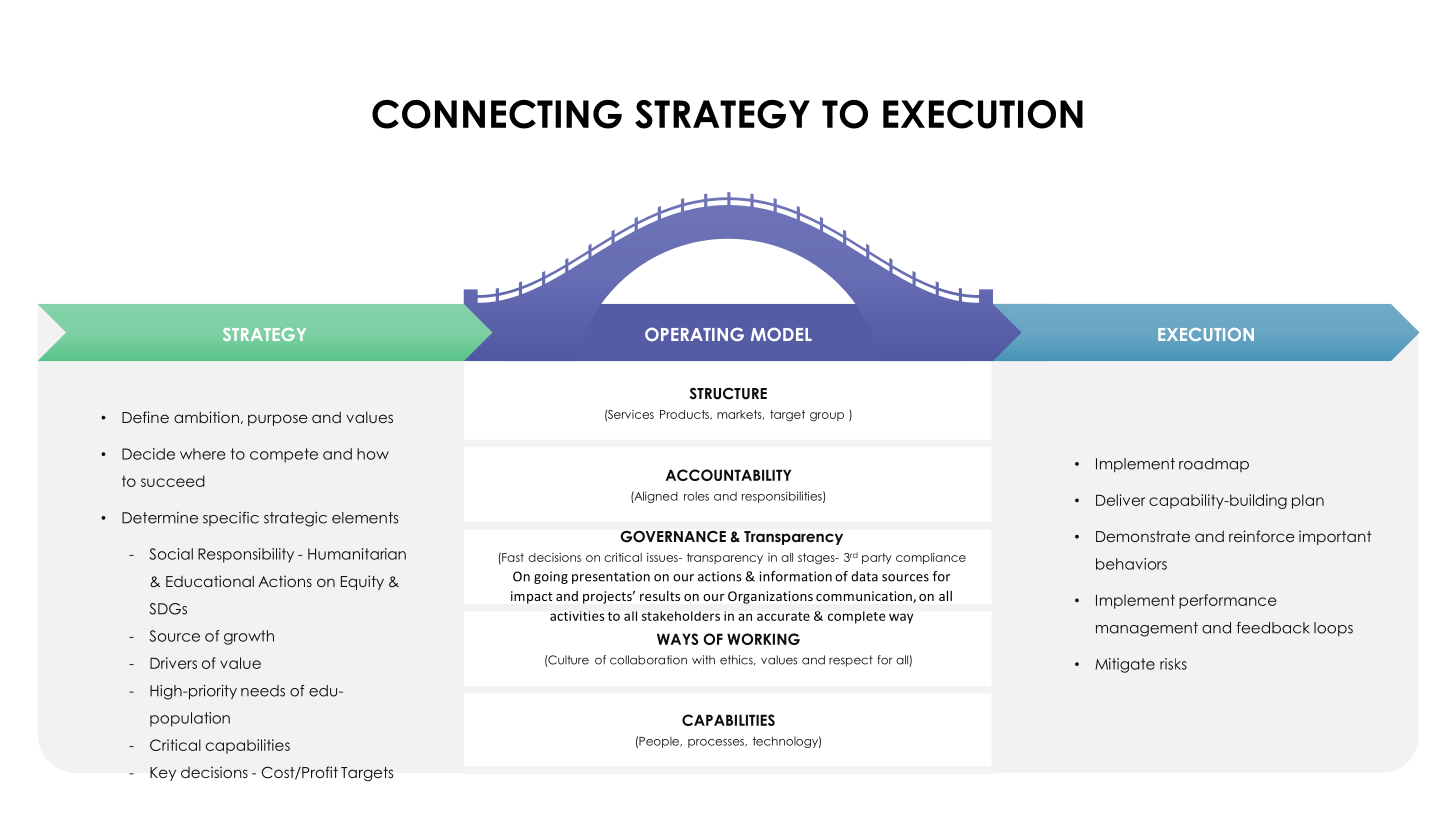 Image resolution: width=1456 pixels, height=819 pixels. What do you see at coordinates (673, 537) in the page?
I see `GOVERNANCE` at bounding box center [673, 537].
